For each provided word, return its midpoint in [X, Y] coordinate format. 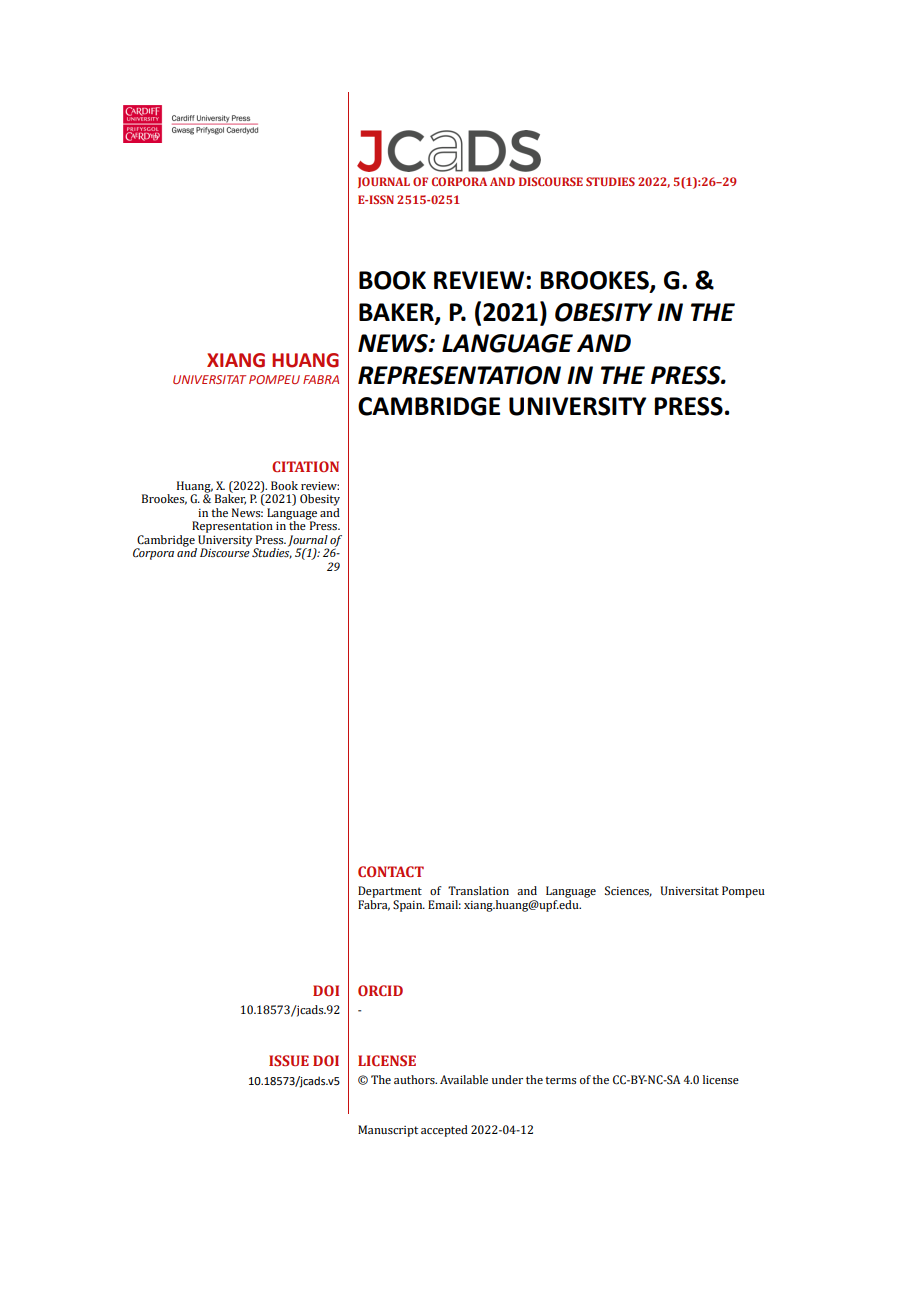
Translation [478, 890]
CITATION [305, 466]
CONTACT [391, 871]
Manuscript [388, 1131]
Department [390, 892]
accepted [444, 1131]
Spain [409, 906]
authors [415, 1079]
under [507, 1079]
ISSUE [289, 1060]
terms [560, 1080]
